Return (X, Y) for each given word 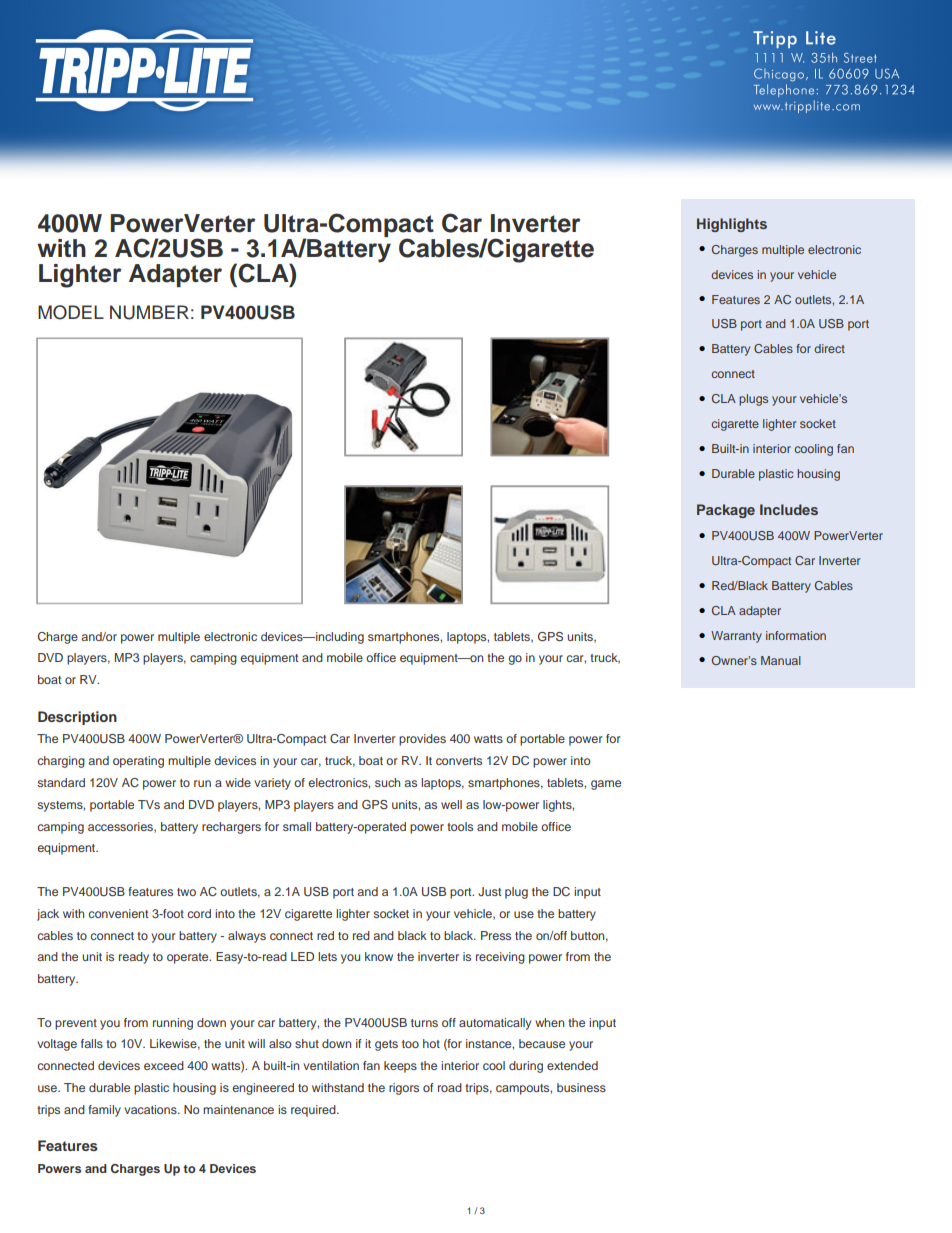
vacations (151, 1109)
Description (77, 718)
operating (138, 762)
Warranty (736, 637)
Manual (781, 660)
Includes (789, 509)
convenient (118, 913)
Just (489, 891)
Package (726, 511)
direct (829, 348)
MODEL (71, 312)
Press (496, 935)
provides (422, 740)
